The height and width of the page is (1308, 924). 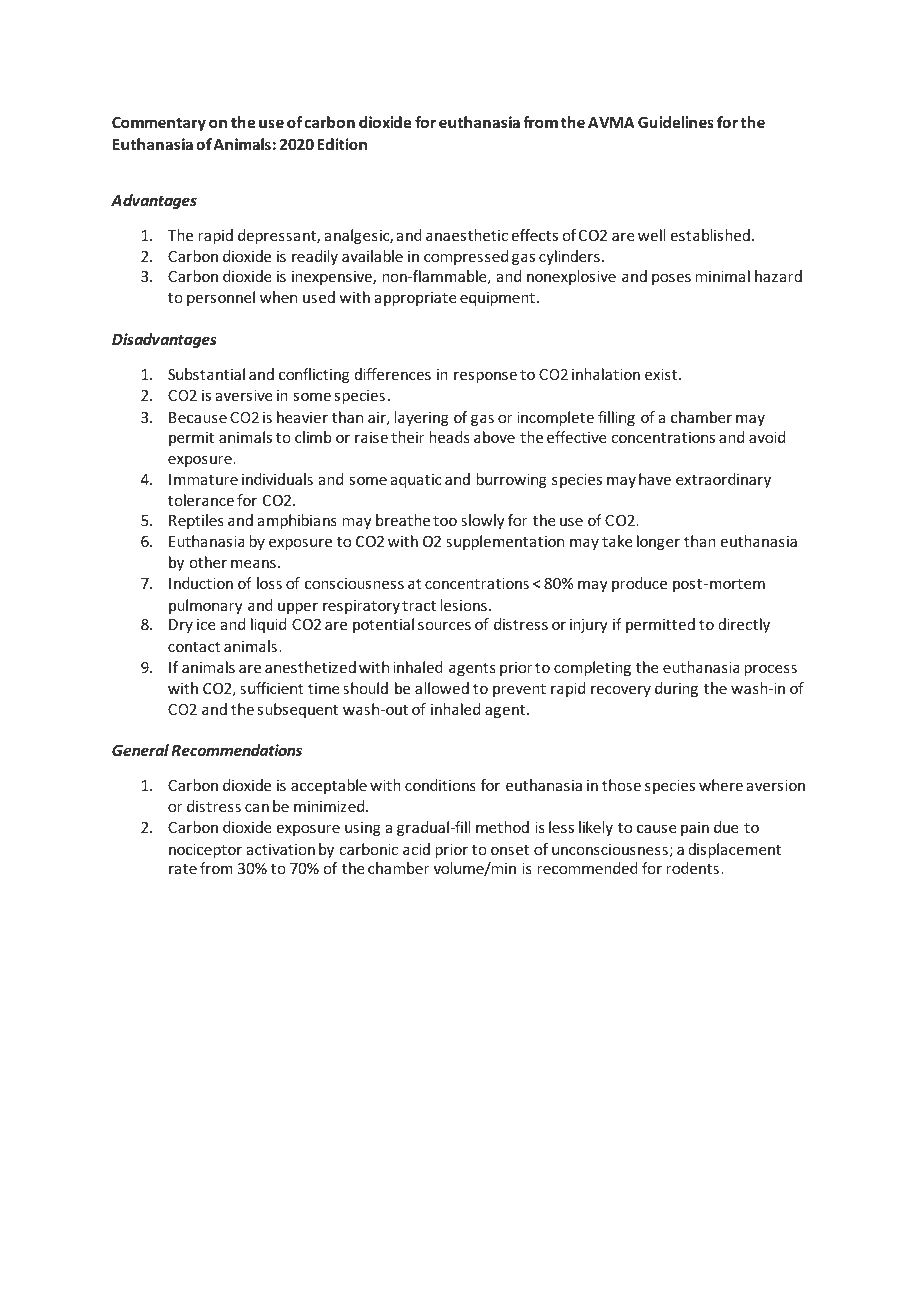 I want to click on Guidelines, so click(x=676, y=122).
